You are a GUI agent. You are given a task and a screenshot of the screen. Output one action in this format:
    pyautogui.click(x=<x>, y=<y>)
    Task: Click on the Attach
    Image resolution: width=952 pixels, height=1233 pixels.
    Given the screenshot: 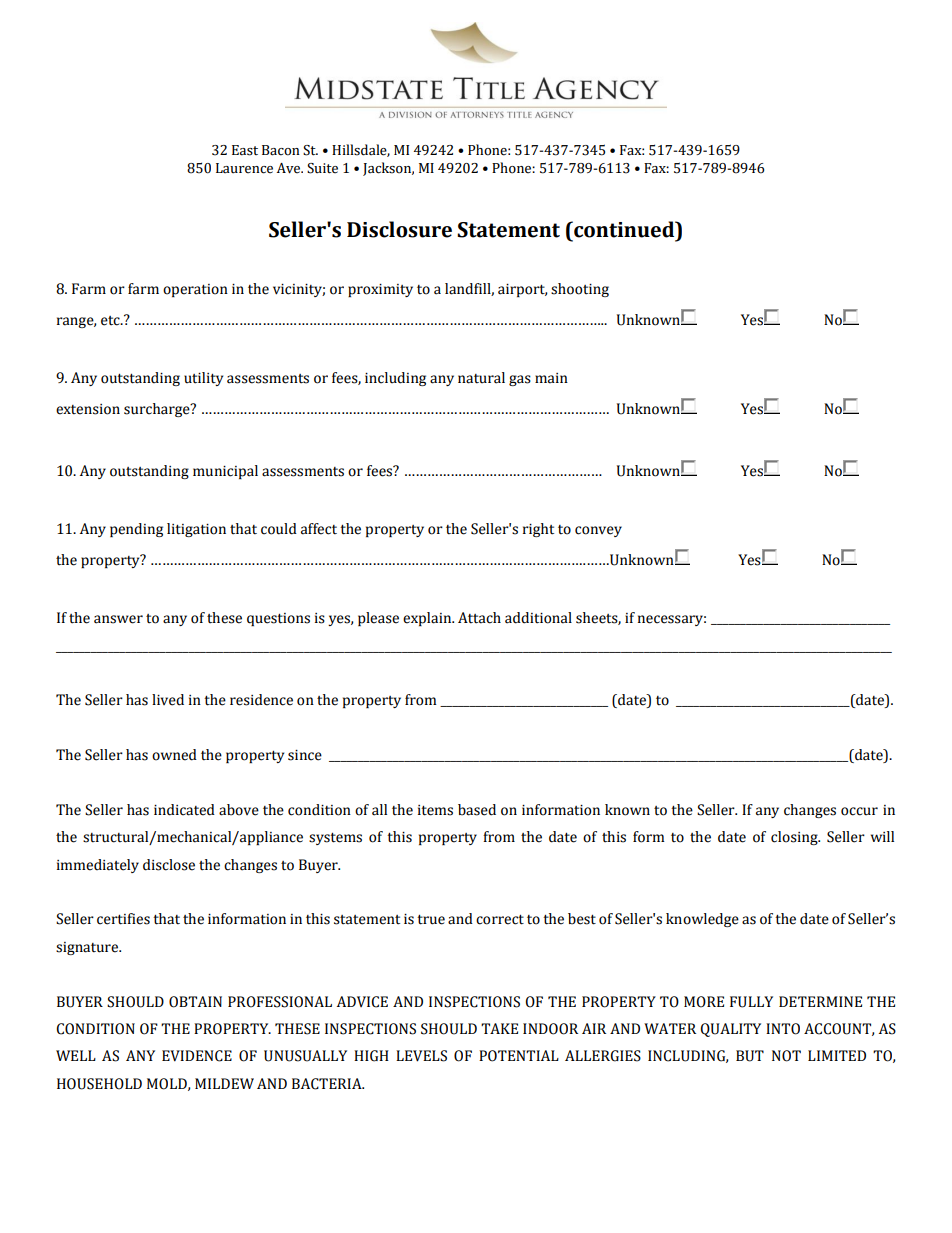 What is the action you would take?
    pyautogui.click(x=479, y=618)
